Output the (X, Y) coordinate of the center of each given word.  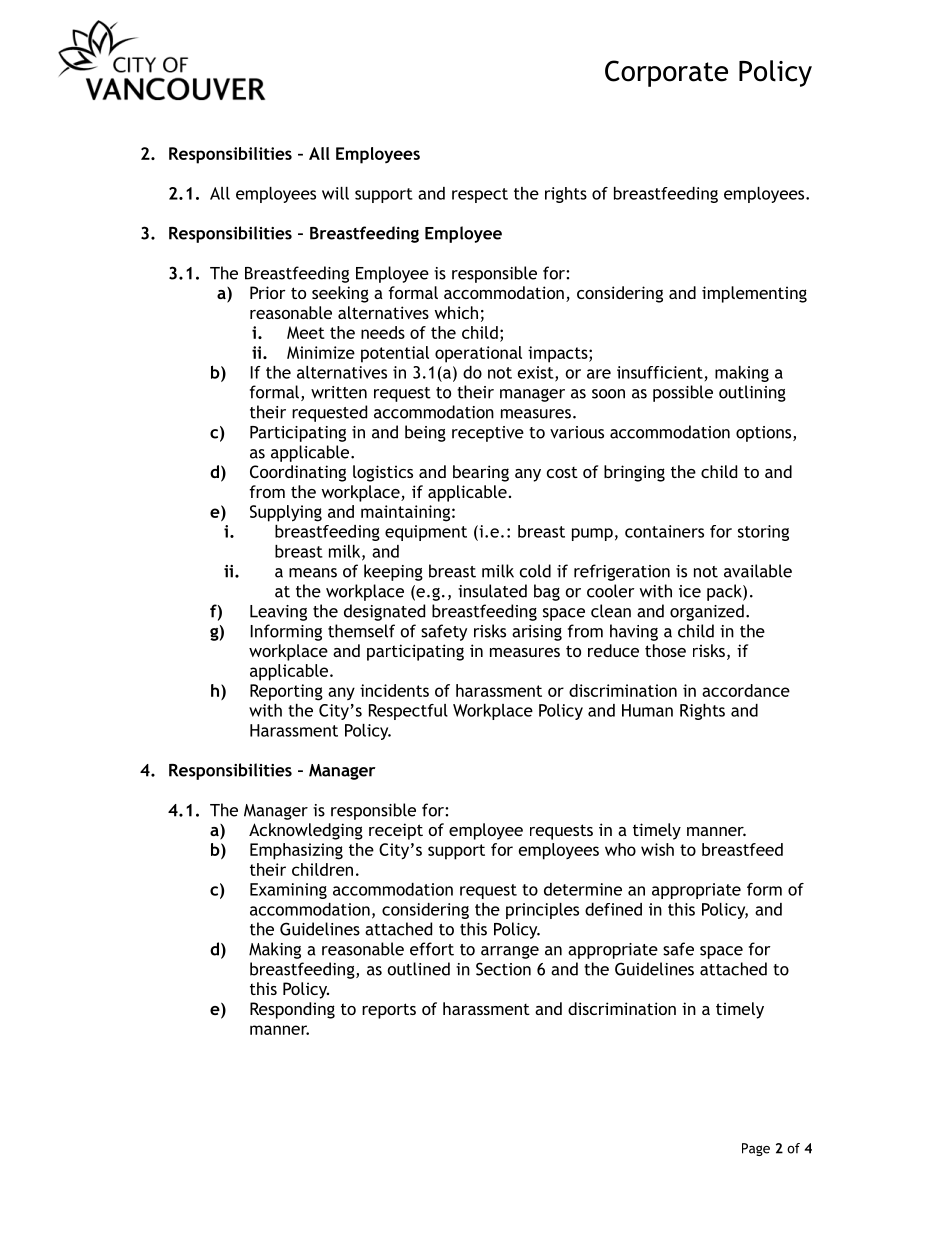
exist (537, 373)
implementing (754, 294)
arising (537, 633)
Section (503, 969)
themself (361, 631)
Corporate (666, 73)
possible (683, 393)
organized (707, 612)
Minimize (321, 352)
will (335, 193)
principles (542, 911)
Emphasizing (296, 851)
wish (657, 849)
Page (756, 1149)
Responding (292, 1010)
